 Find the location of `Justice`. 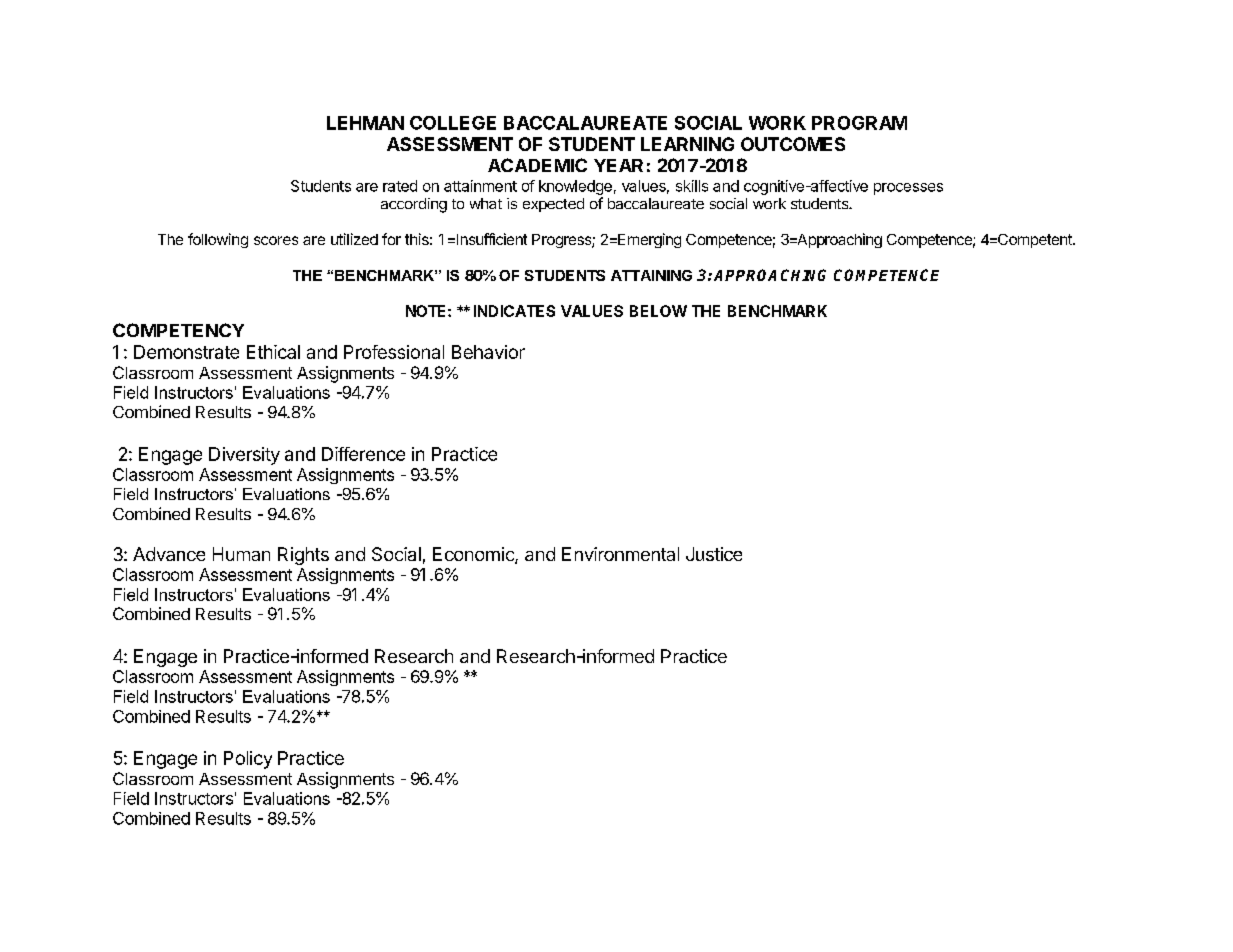

Justice is located at coordinates (714, 554).
